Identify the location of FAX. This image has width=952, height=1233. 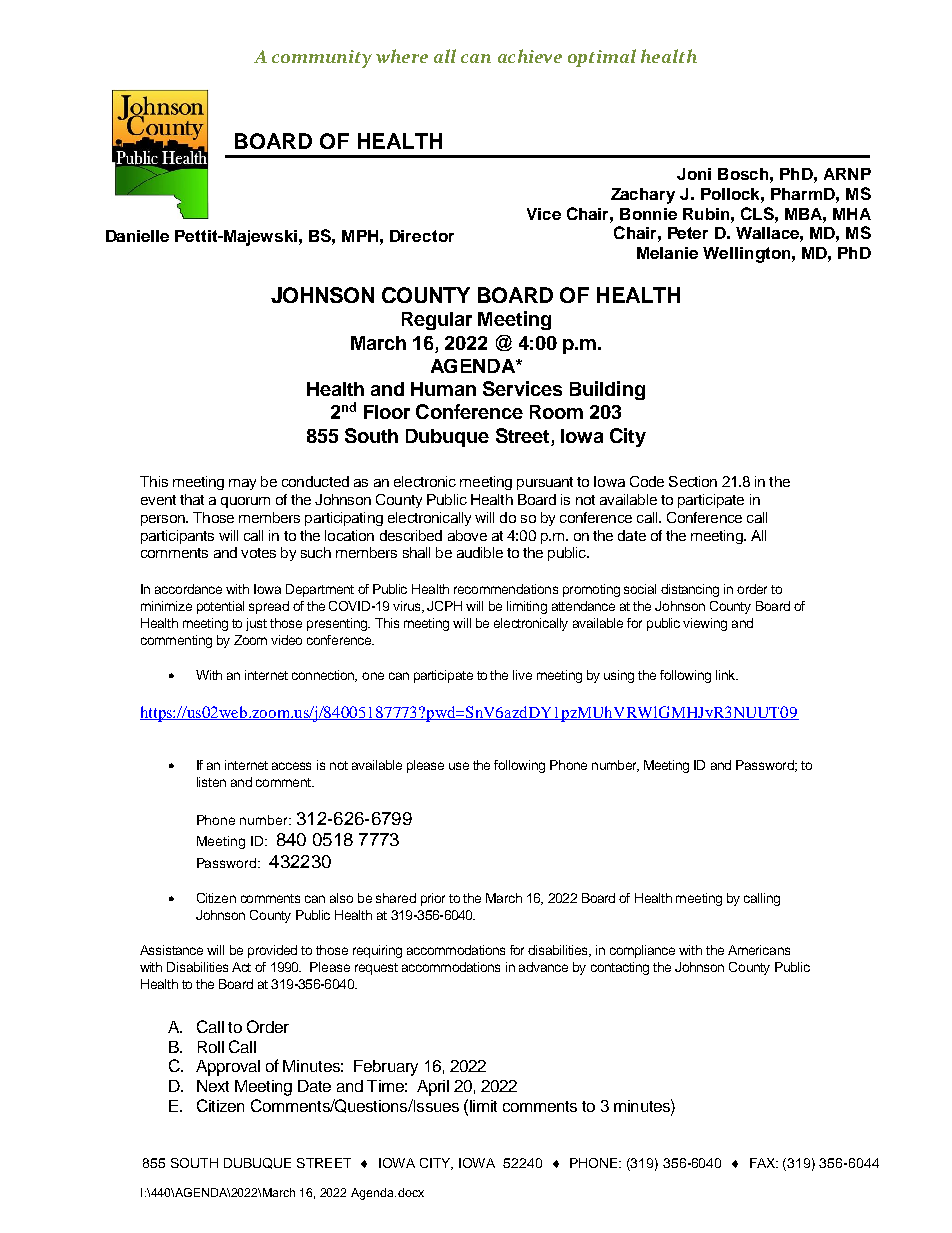
(764, 1163).
